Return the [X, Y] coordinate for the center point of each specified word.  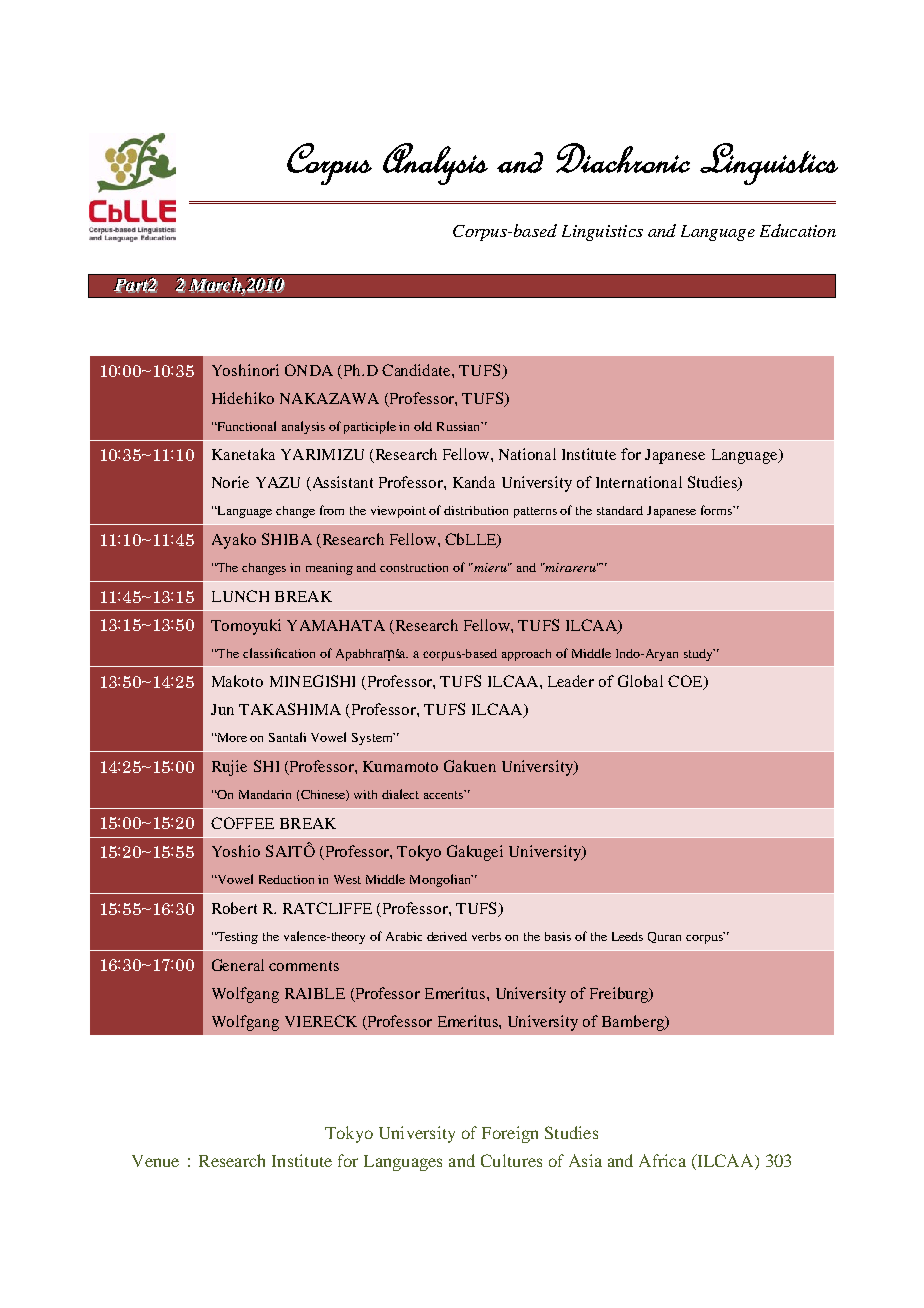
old [423, 426]
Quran [664, 937]
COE [686, 682]
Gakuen [470, 766]
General [238, 965]
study [699, 655]
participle [370, 427]
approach [526, 655]
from [332, 510]
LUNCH [240, 596]
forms [717, 510]
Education [798, 230]
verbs [486, 936]
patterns [535, 512]
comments [304, 966]
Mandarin [265, 794]
